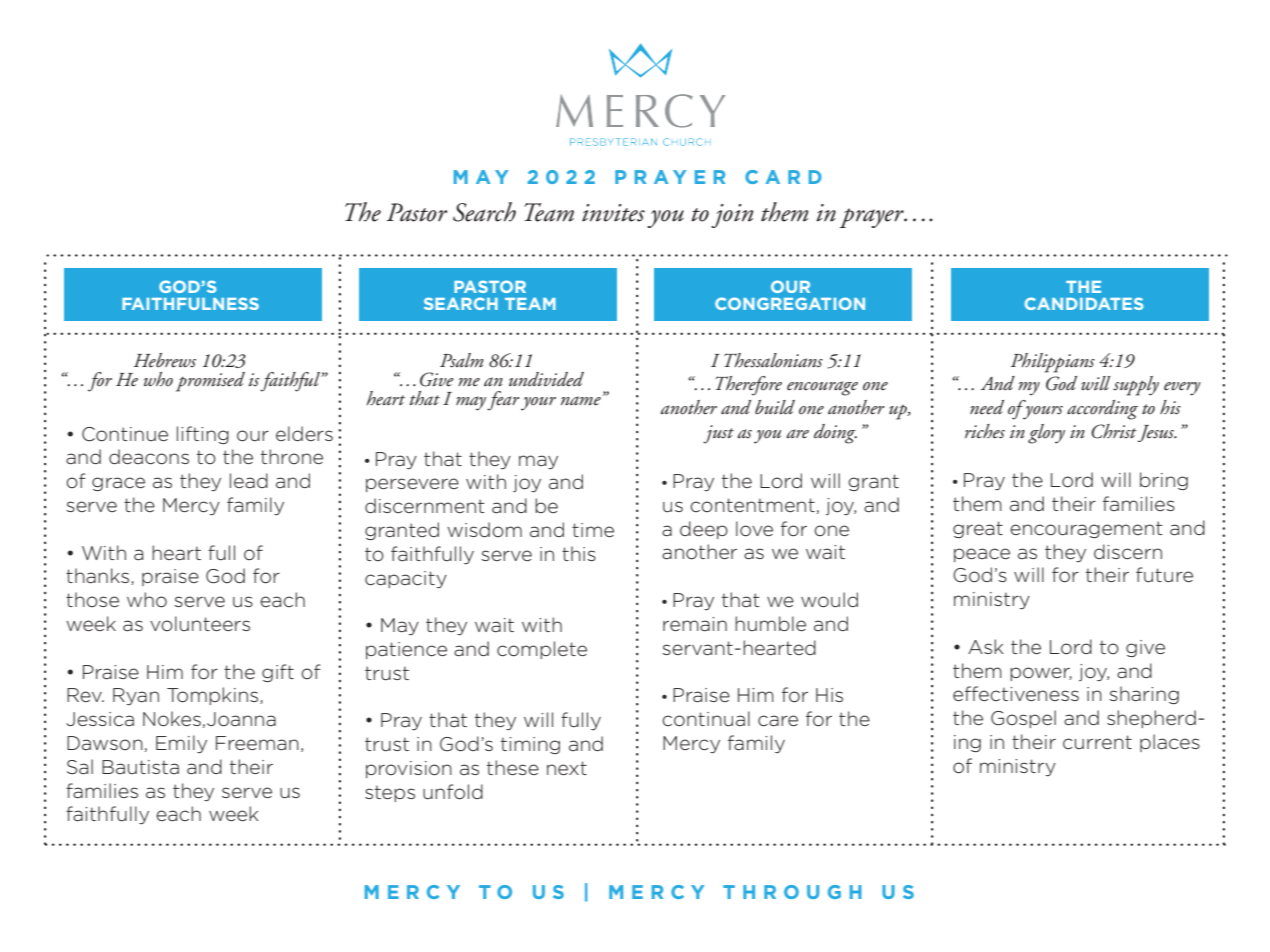 Image resolution: width=1270 pixels, height=952 pixels. What do you see at coordinates (792, 892) in the screenshot?
I see `THROUGH` at bounding box center [792, 892].
